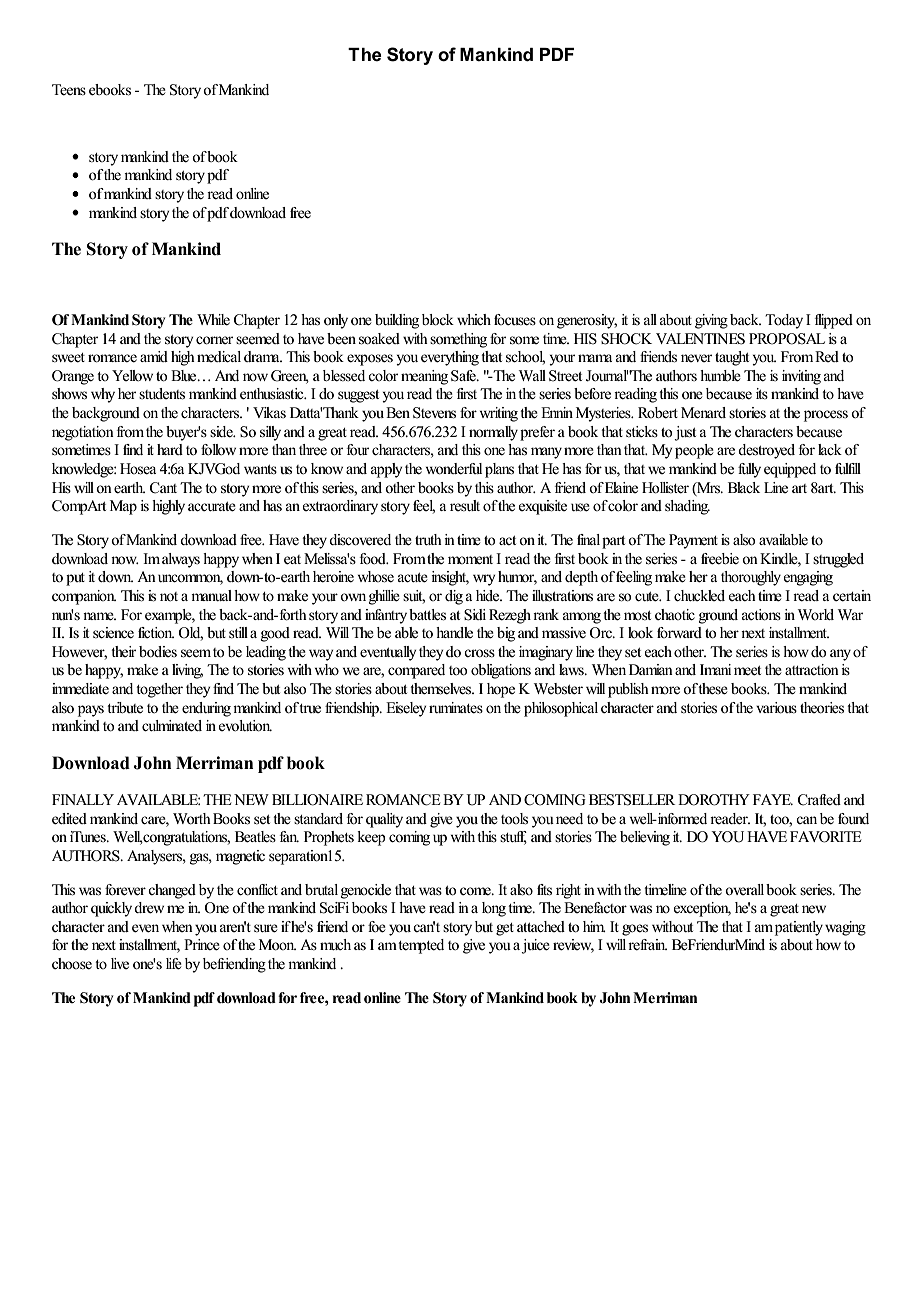 This screenshot has width=924, height=1308. What do you see at coordinates (377, 927) in the screenshot?
I see `foe` at bounding box center [377, 927].
